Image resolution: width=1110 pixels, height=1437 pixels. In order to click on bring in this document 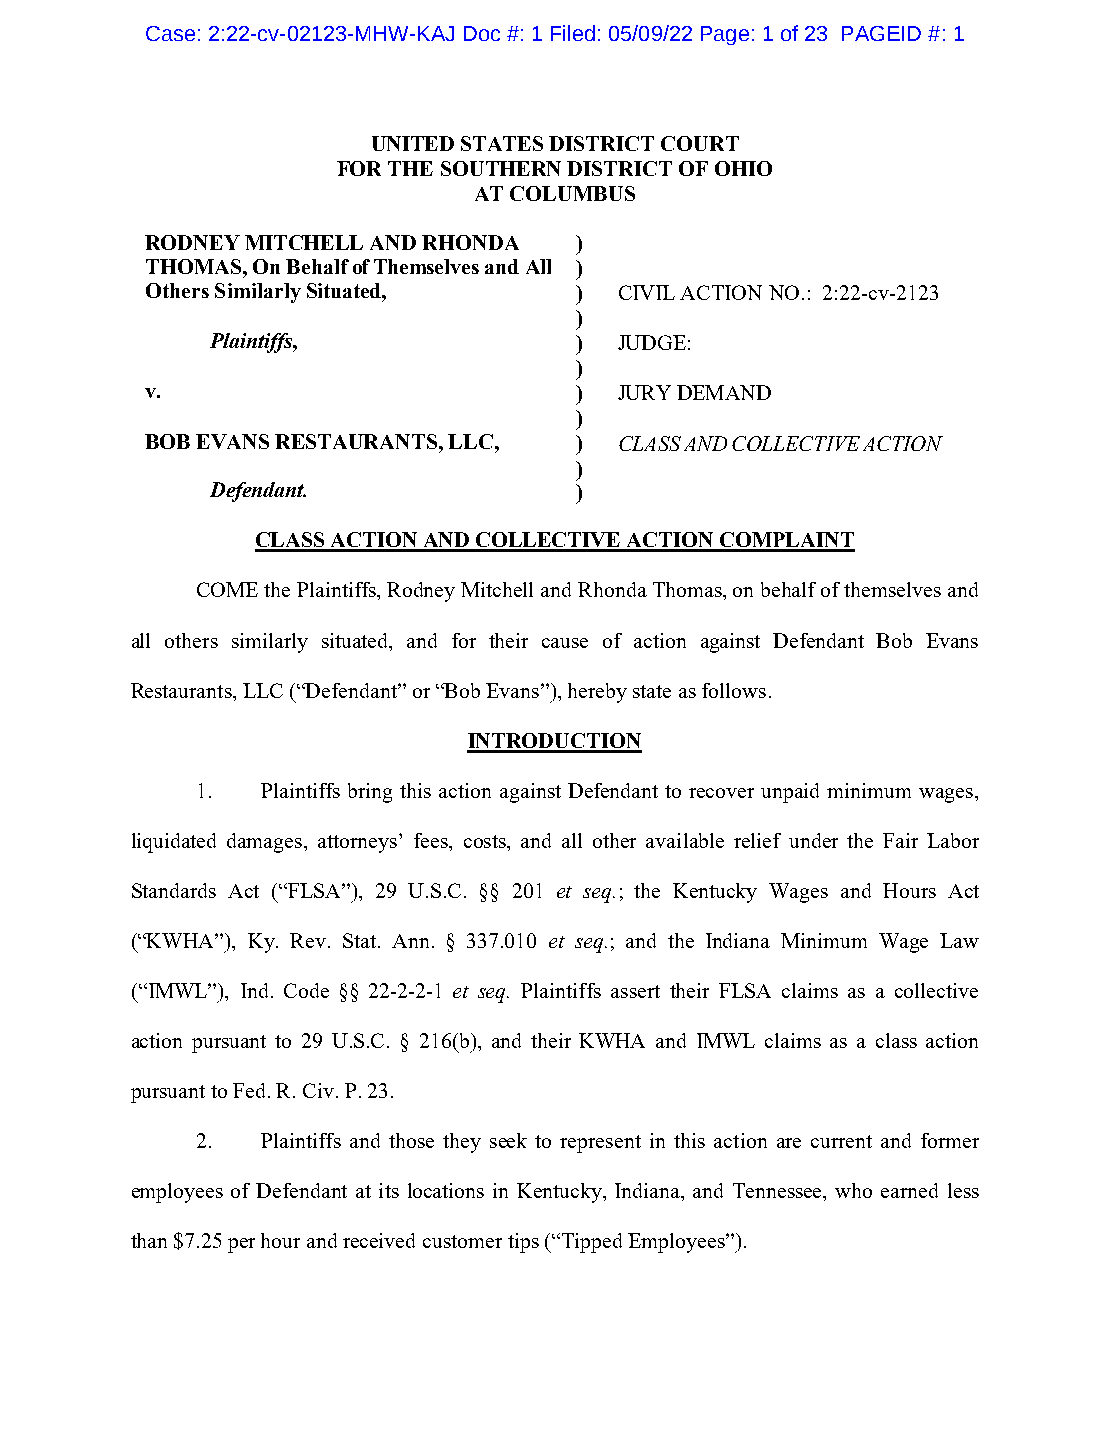, I will do `click(370, 793)`.
